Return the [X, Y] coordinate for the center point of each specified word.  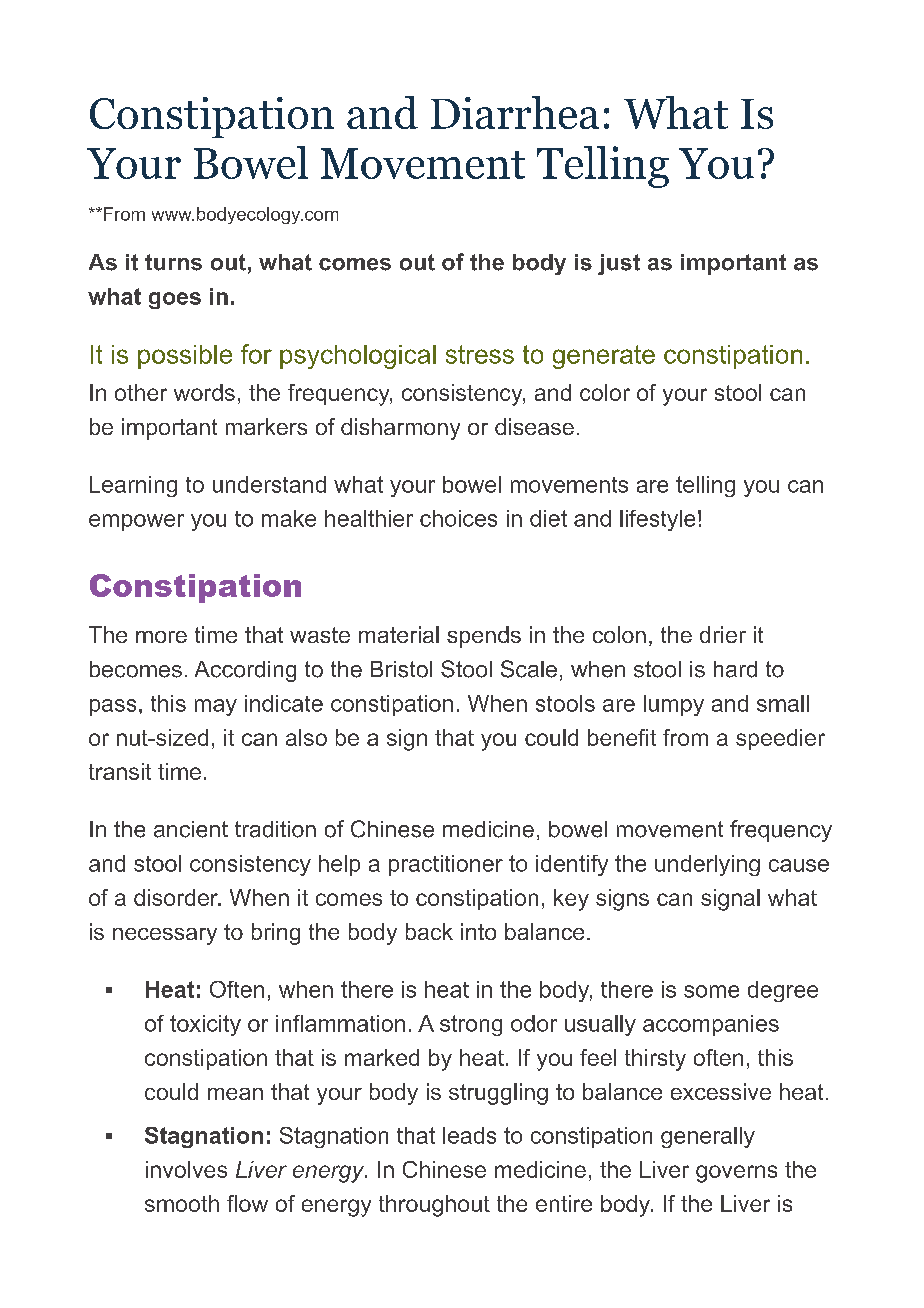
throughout [434, 1206]
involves [186, 1169]
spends [484, 637]
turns [173, 262]
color [605, 392]
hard [735, 669]
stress [480, 354]
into [478, 931]
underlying [707, 865]
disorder [177, 897]
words [204, 392]
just [619, 264]
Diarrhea [515, 112]
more [161, 637]
